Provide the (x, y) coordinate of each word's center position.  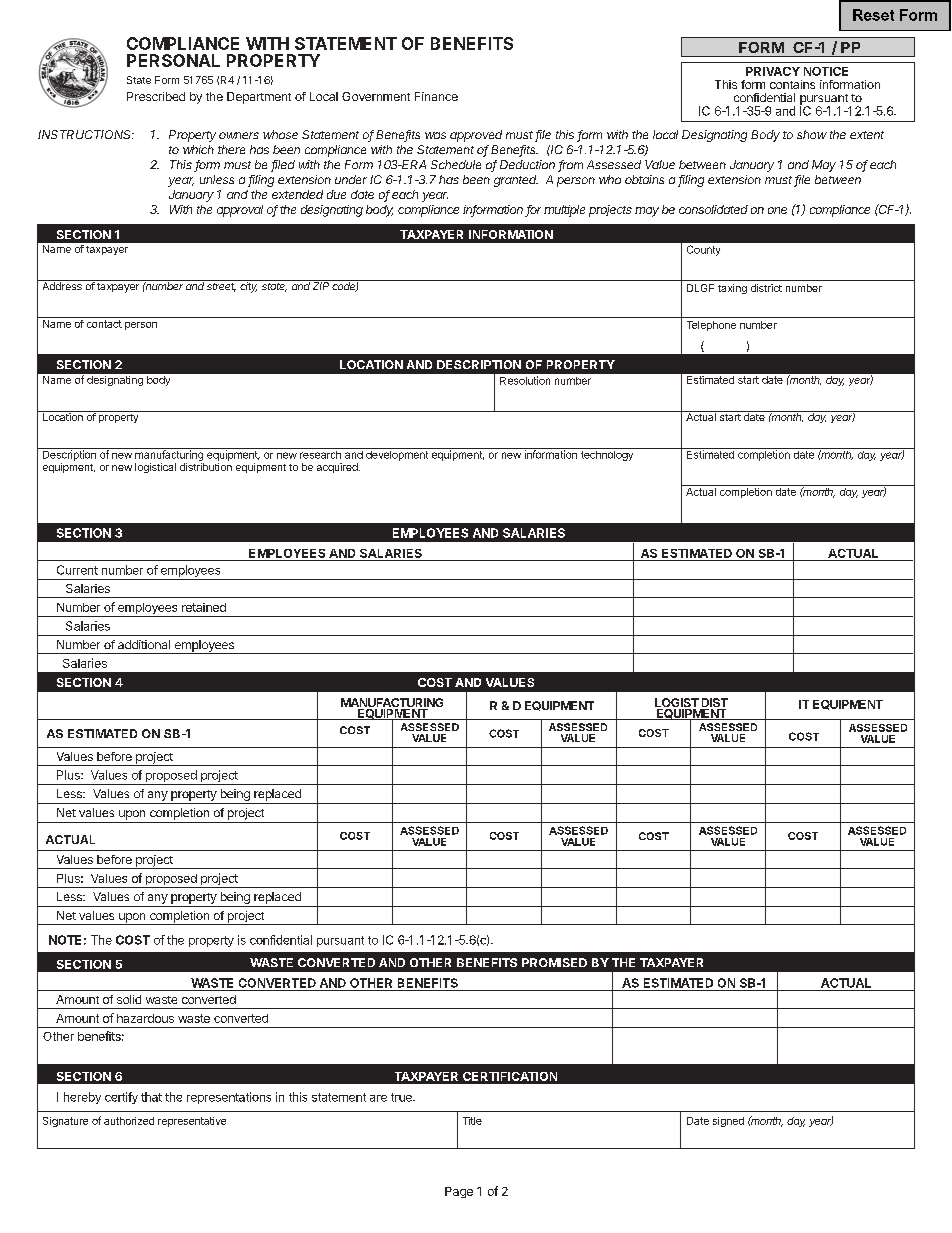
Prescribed (156, 96)
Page (459, 1192)
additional (144, 644)
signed (728, 1122)
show (812, 134)
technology (607, 454)
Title (472, 1121)
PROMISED (554, 962)
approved (476, 136)
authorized (129, 1121)
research (320, 453)
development (397, 454)
